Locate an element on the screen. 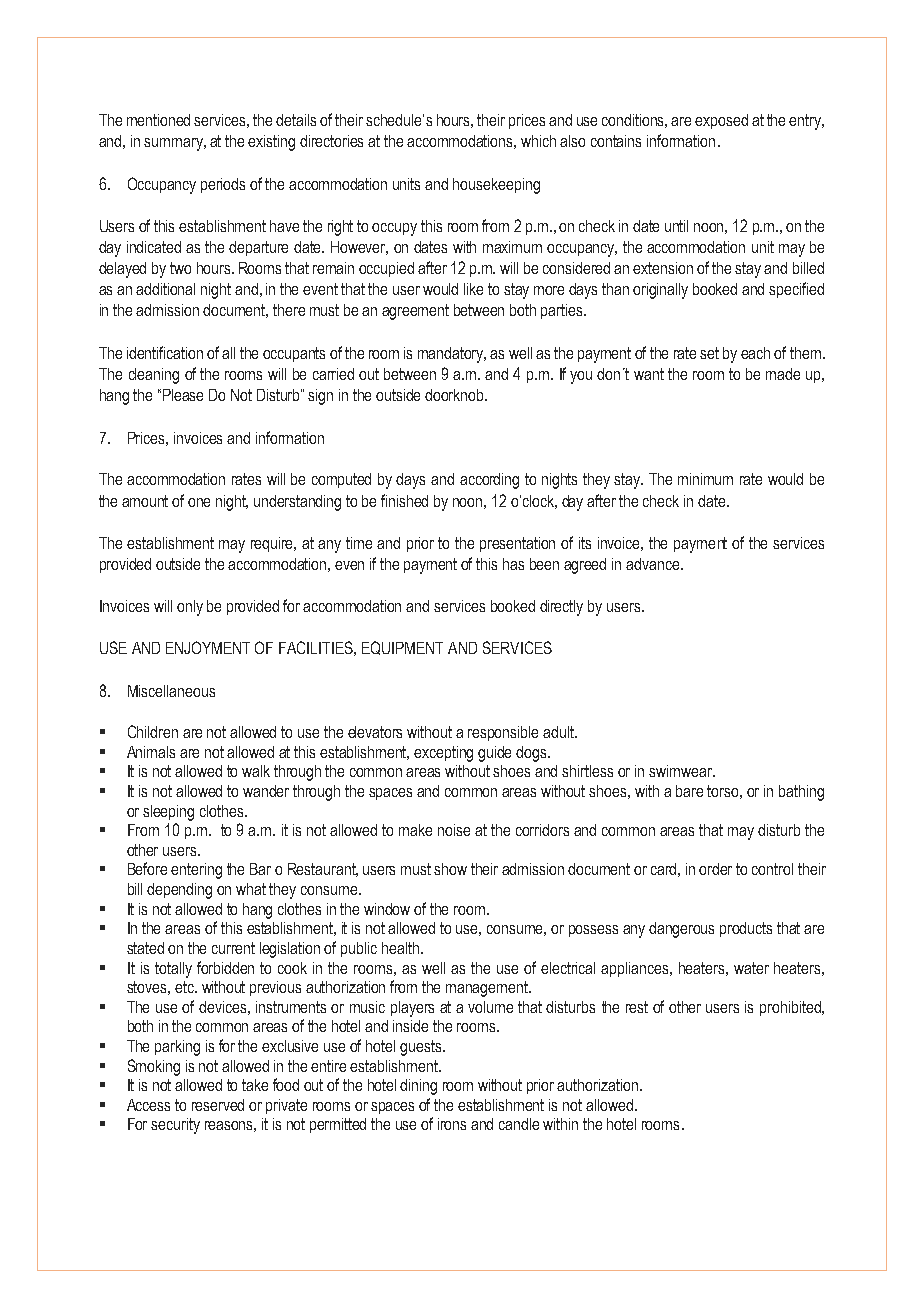 The height and width of the screenshot is (1308, 924). show is located at coordinates (450, 869).
